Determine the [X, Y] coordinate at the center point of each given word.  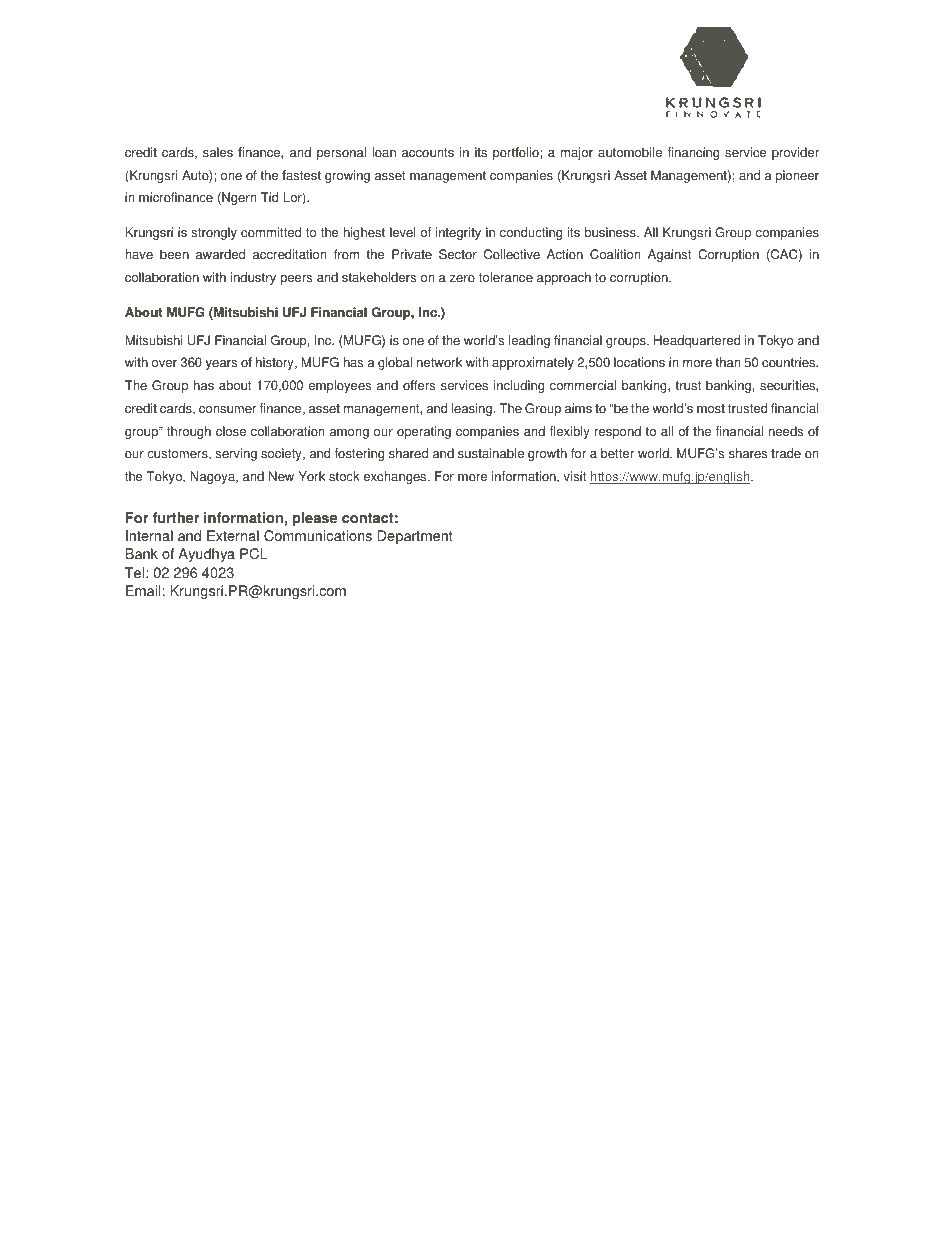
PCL [254, 554]
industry [253, 278]
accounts [428, 153]
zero [462, 279]
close [231, 431]
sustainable [491, 453]
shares [748, 453]
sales [218, 152]
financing [693, 153]
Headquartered [697, 341]
